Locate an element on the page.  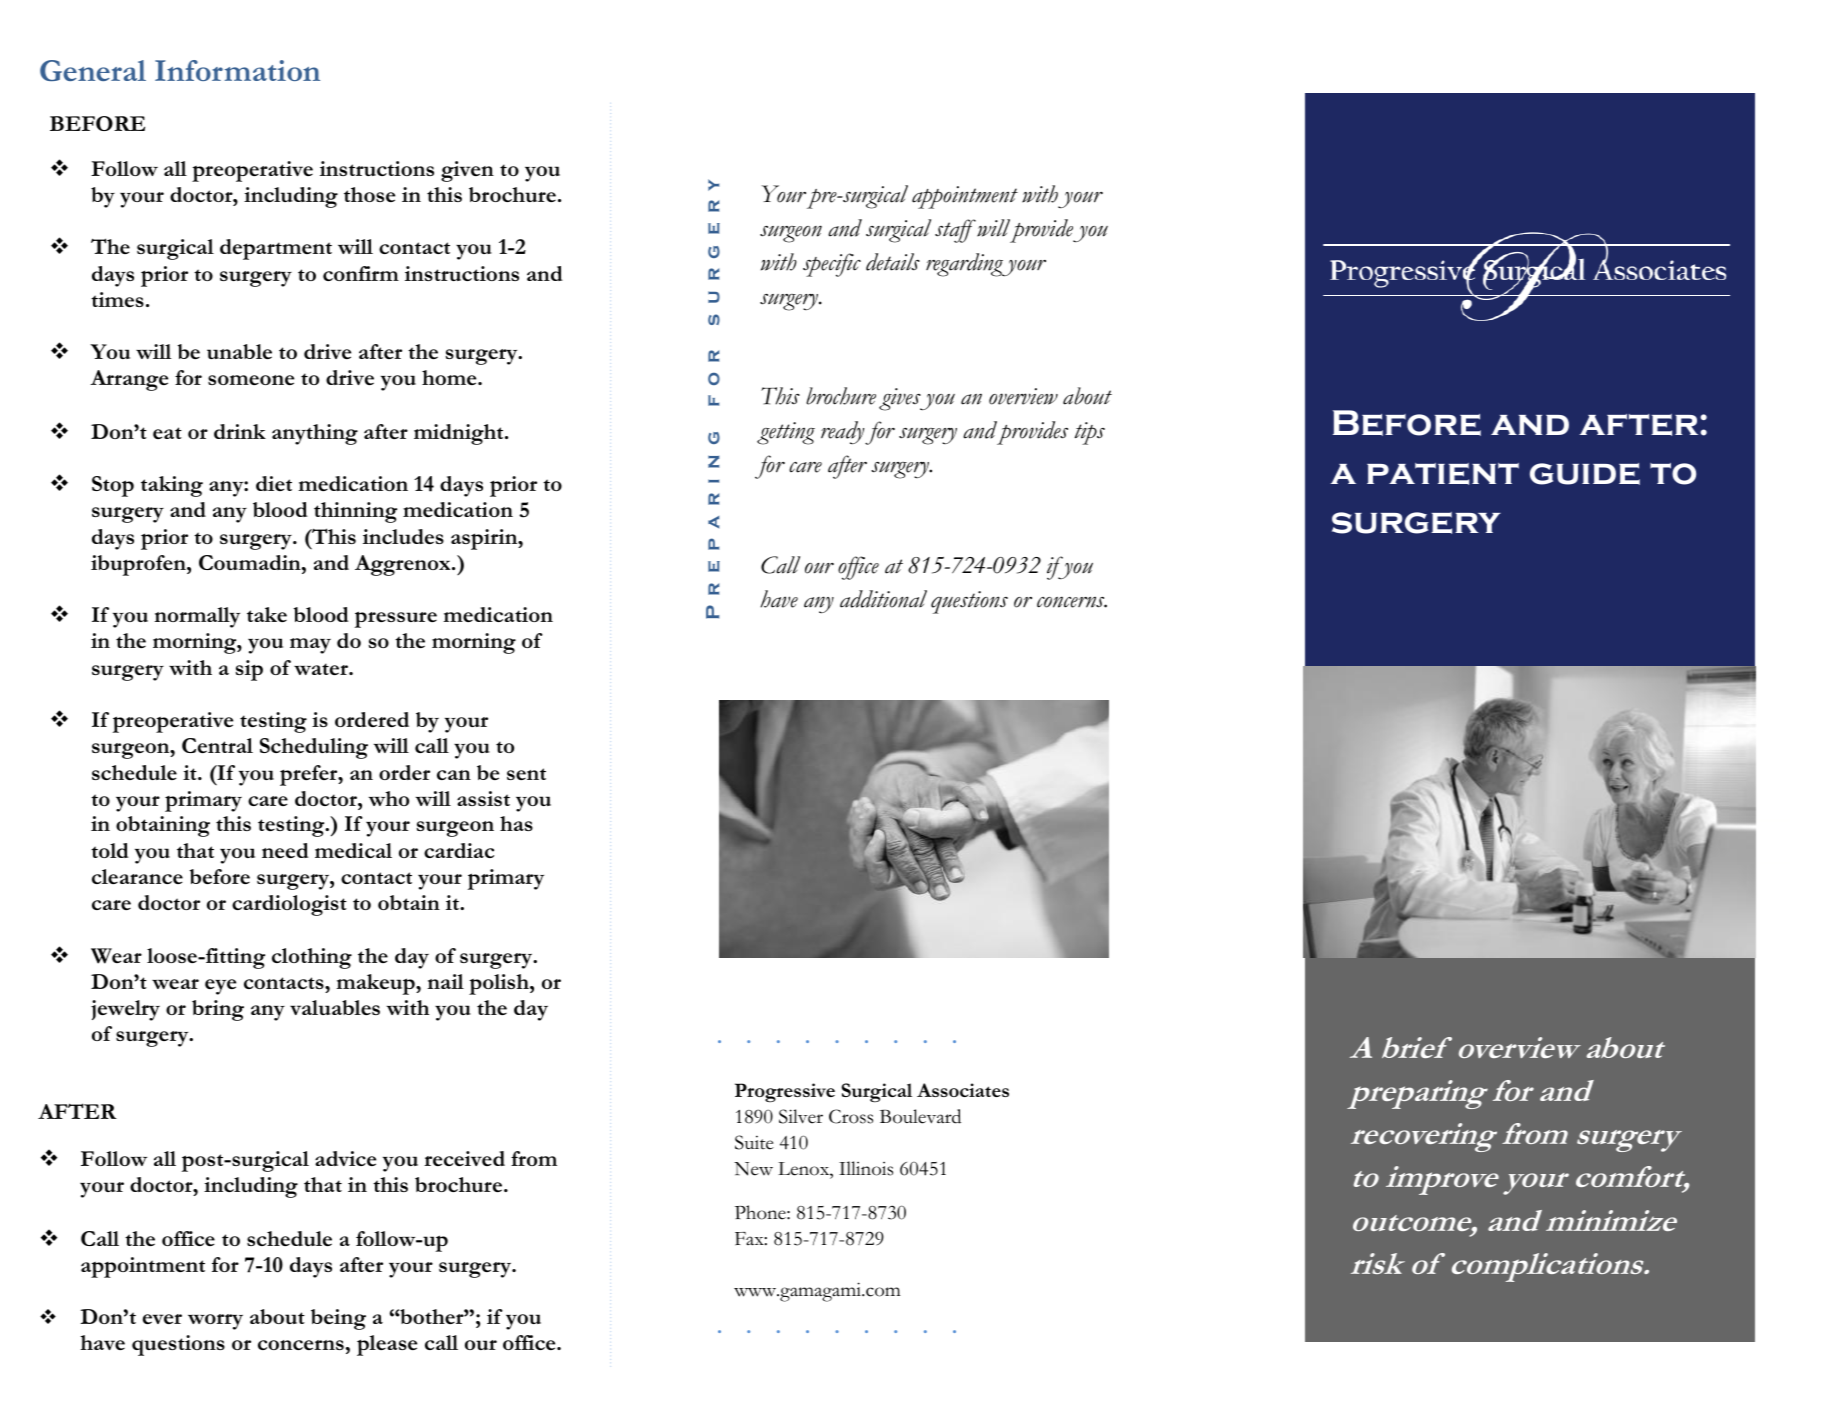
sip is located at coordinates (249, 670).
